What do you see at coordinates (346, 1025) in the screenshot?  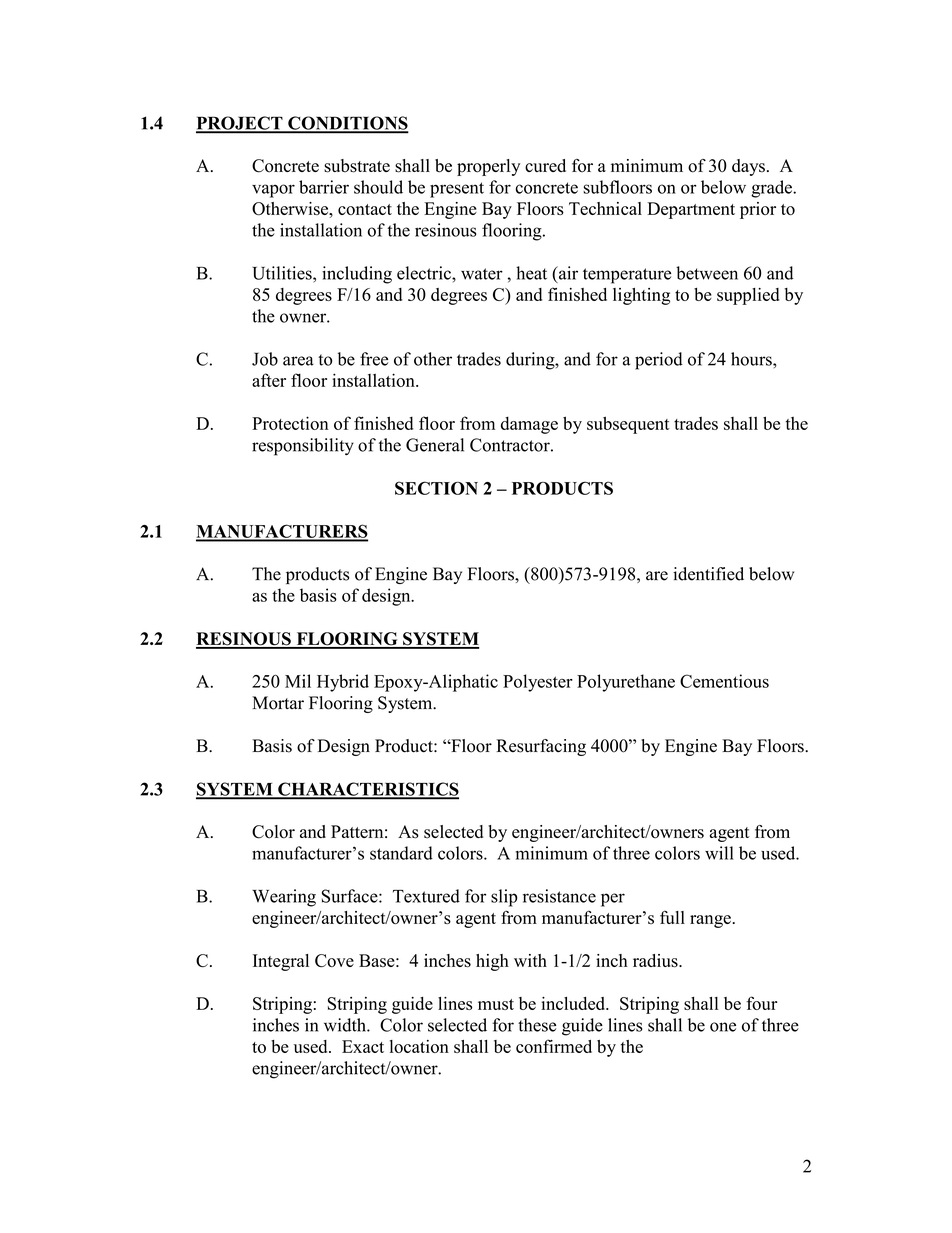 I see `width` at bounding box center [346, 1025].
